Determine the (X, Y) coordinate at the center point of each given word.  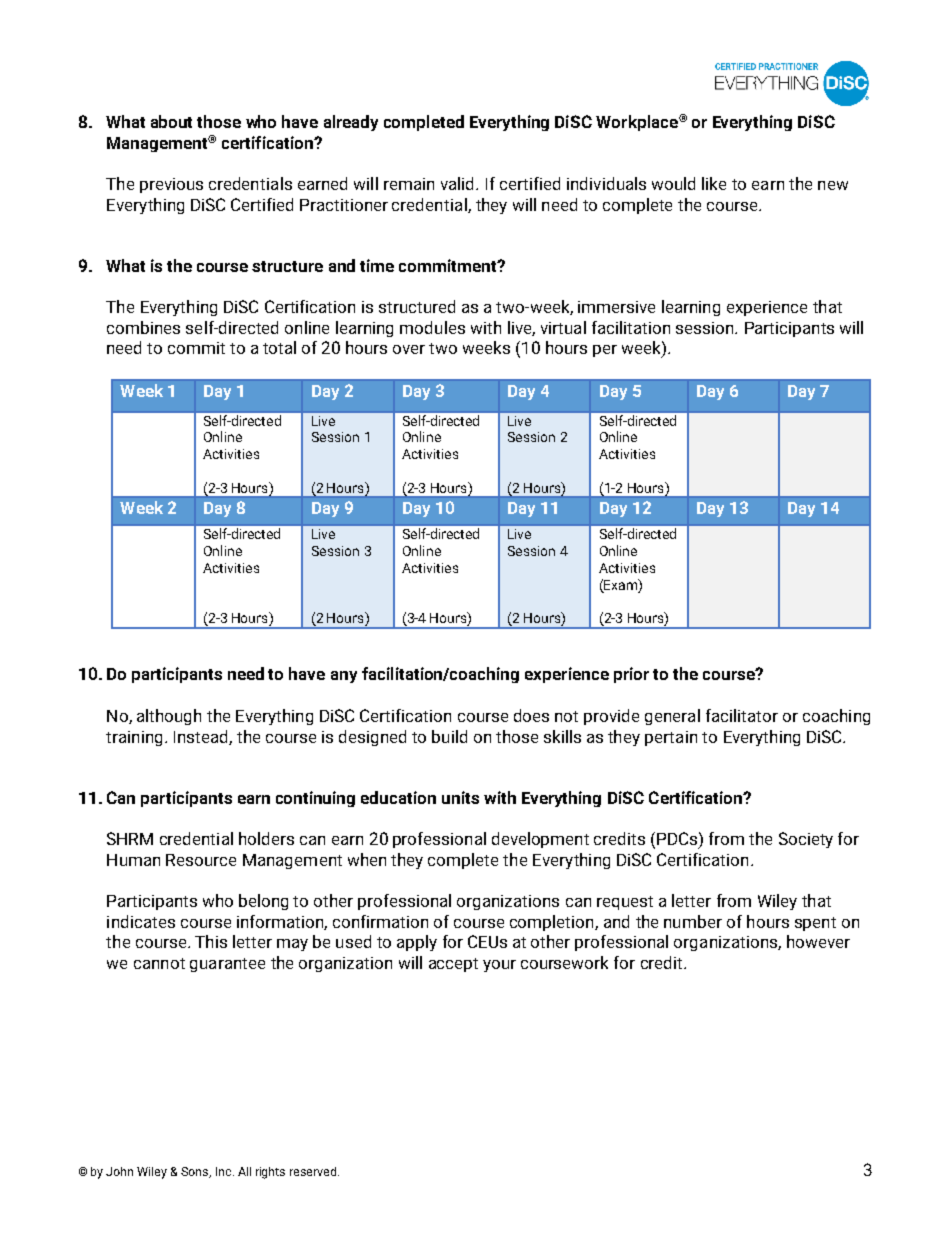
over (409, 349)
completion (553, 923)
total (279, 347)
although (169, 717)
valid (459, 183)
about (171, 121)
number (693, 921)
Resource (201, 860)
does (531, 715)
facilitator (742, 715)
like (714, 183)
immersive (616, 307)
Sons (196, 1172)
